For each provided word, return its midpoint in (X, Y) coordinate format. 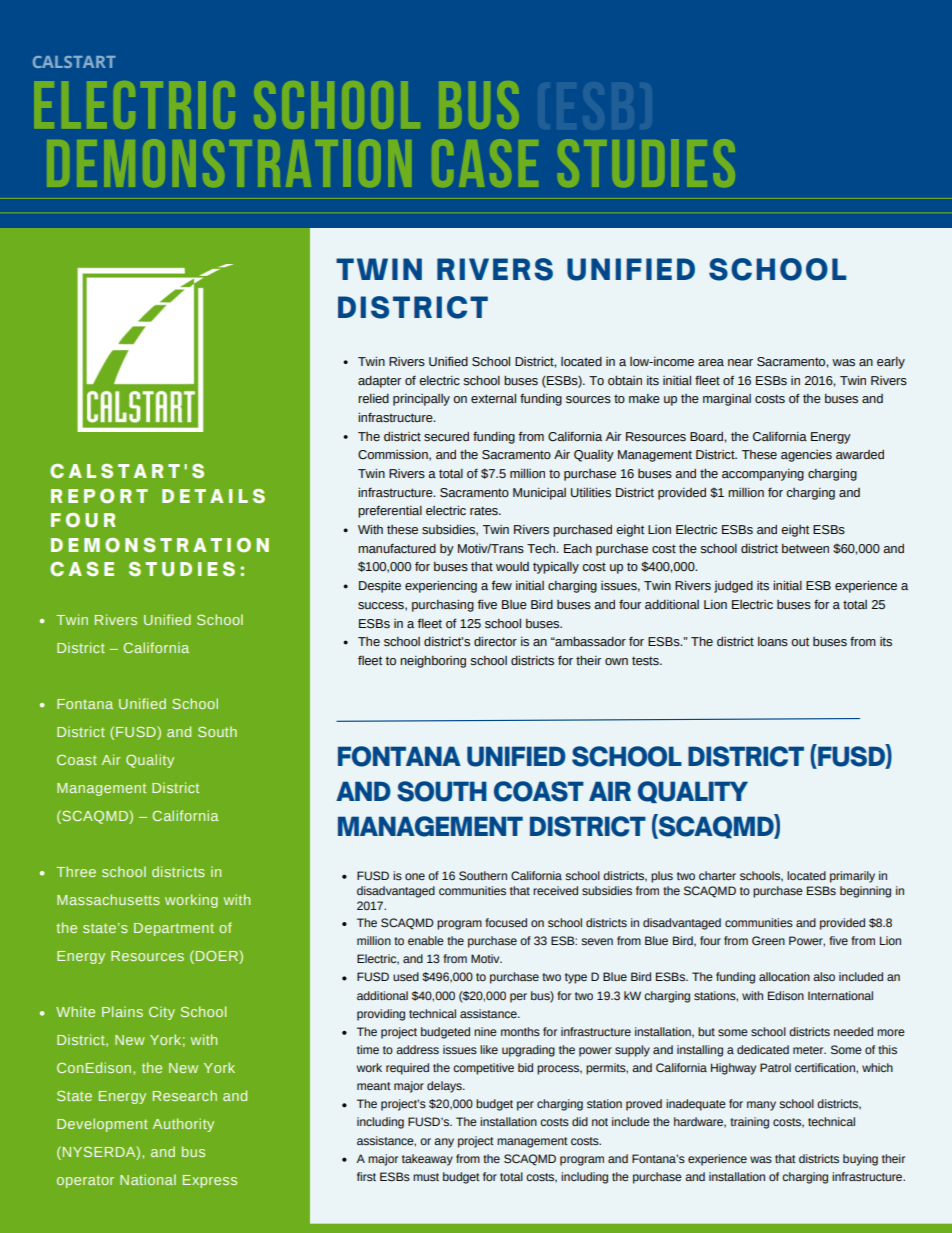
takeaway (427, 1160)
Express (210, 1181)
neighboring (433, 661)
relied (373, 399)
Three (76, 871)
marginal (727, 400)
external (493, 398)
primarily (852, 877)
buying (860, 1160)
